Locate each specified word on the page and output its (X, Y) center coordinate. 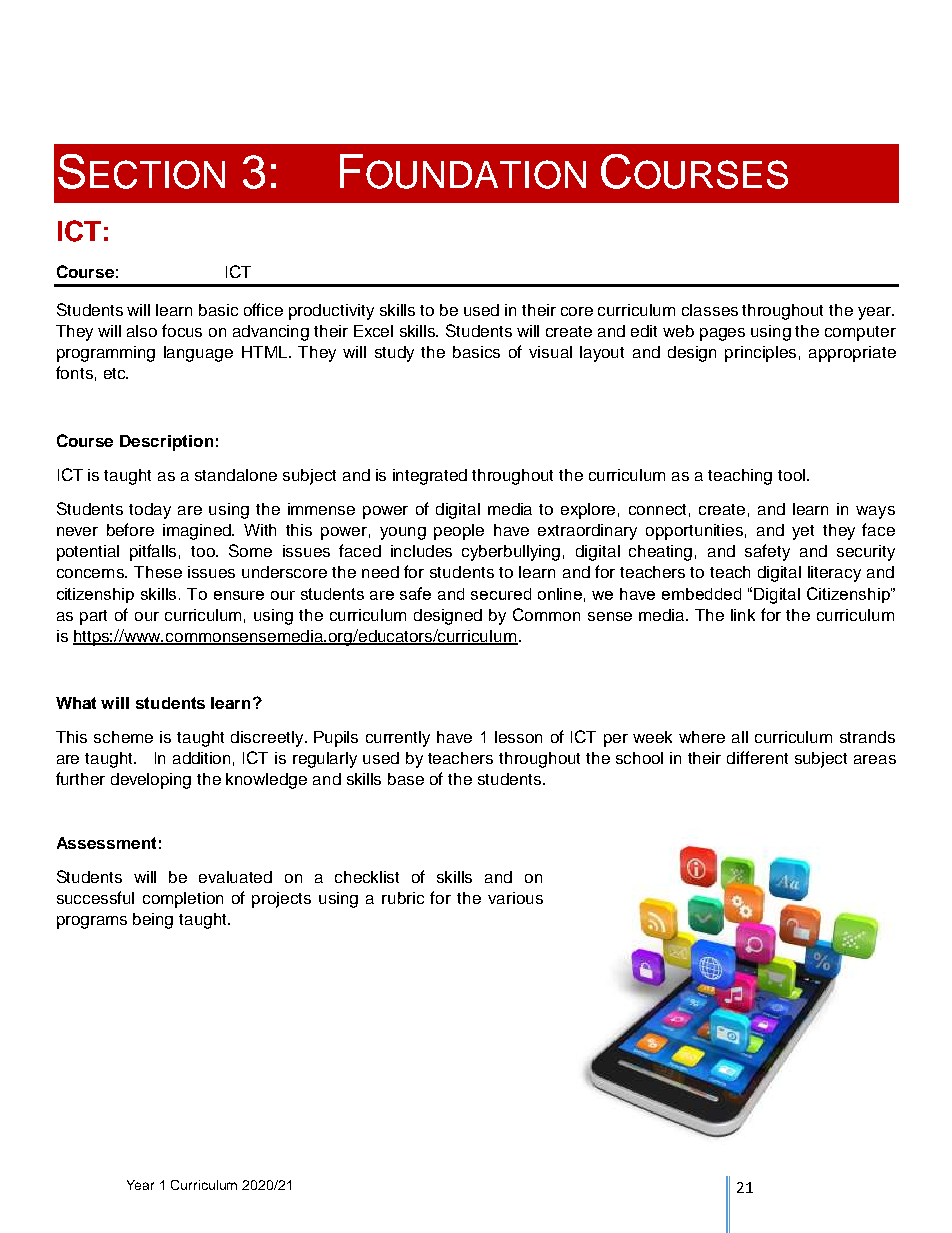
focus (182, 330)
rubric (403, 898)
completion (183, 900)
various (515, 898)
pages (722, 334)
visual (550, 352)
